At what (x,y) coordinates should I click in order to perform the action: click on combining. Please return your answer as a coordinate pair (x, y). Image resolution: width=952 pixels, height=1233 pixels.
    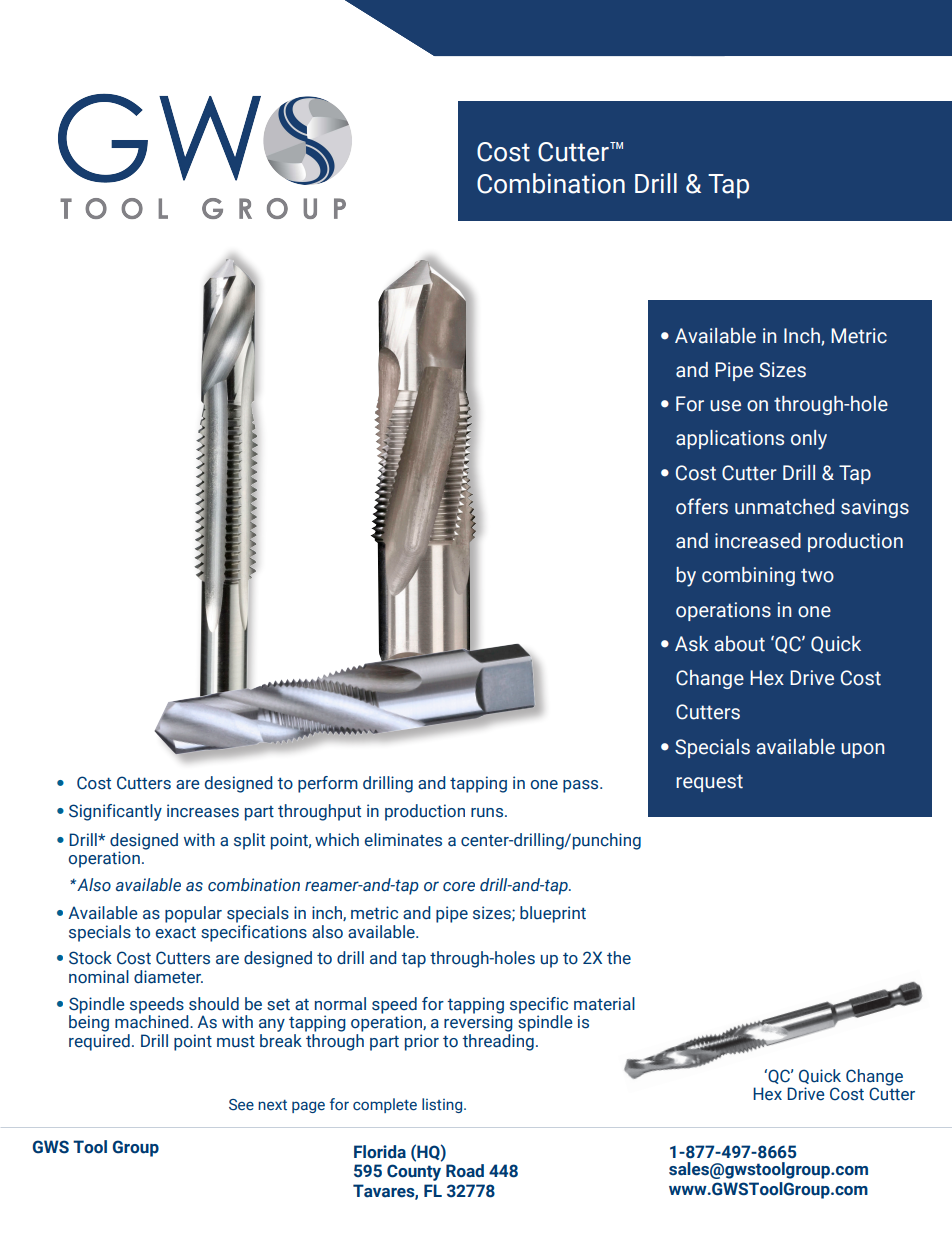
    Looking at the image, I should click on (748, 576).
